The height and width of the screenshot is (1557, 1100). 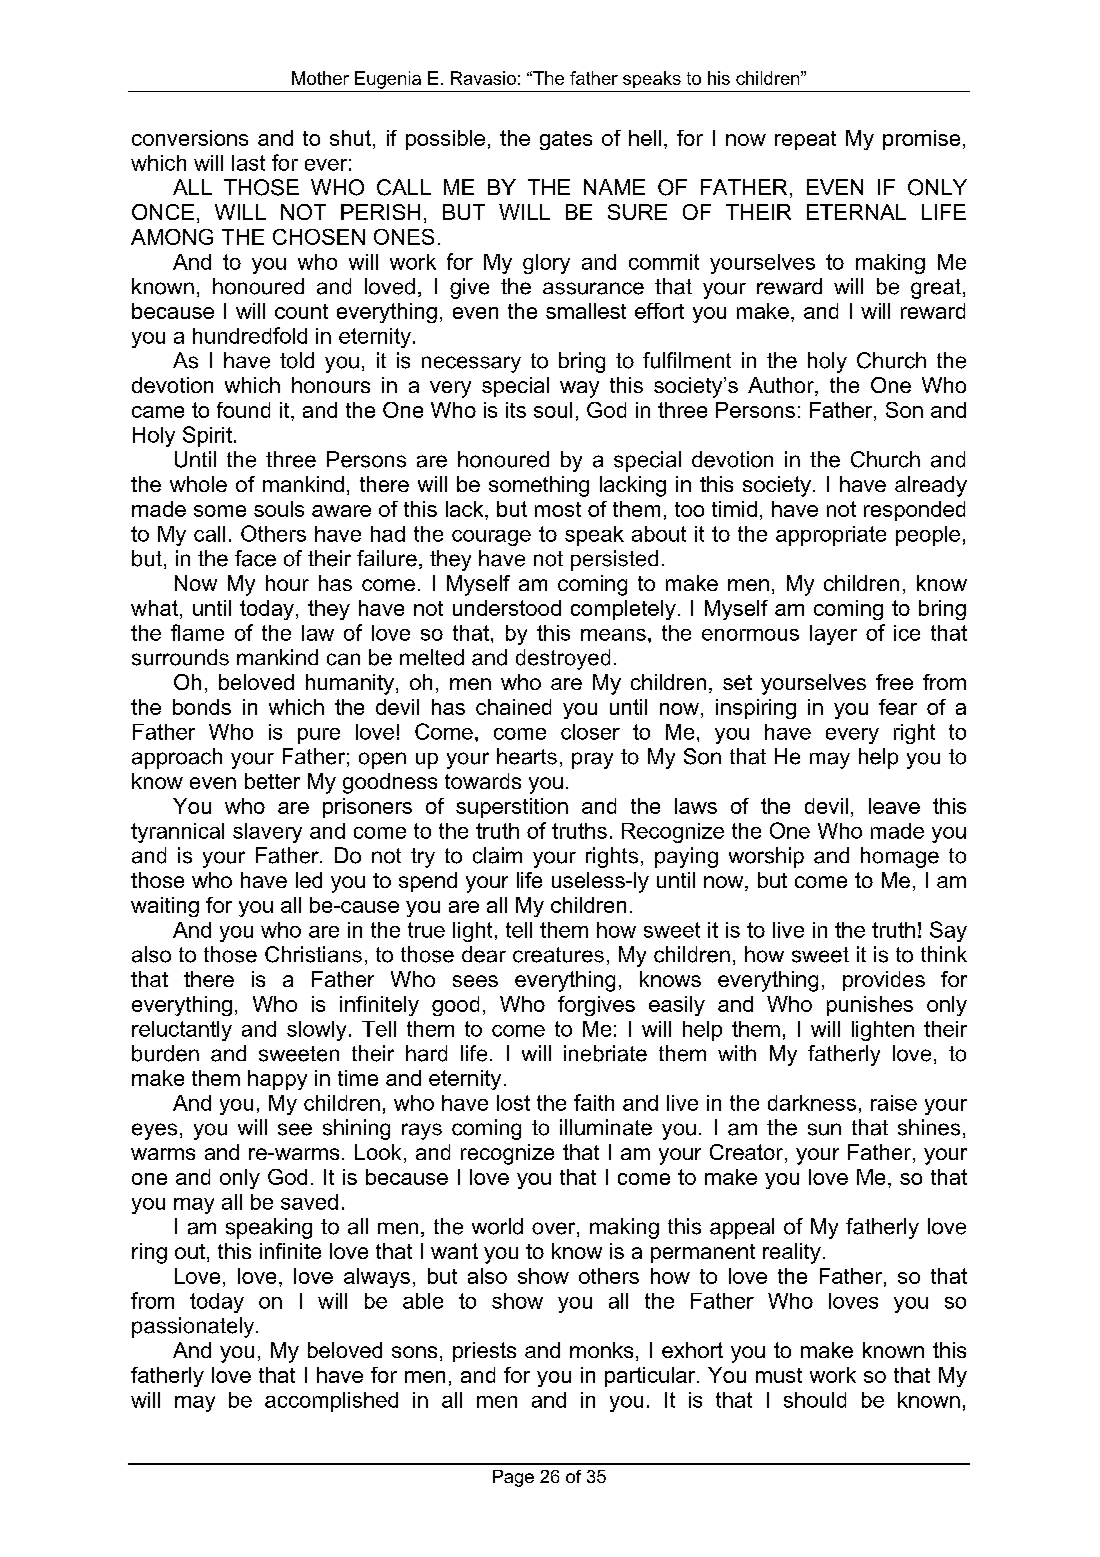 What do you see at coordinates (248, 163) in the screenshot?
I see `last` at bounding box center [248, 163].
